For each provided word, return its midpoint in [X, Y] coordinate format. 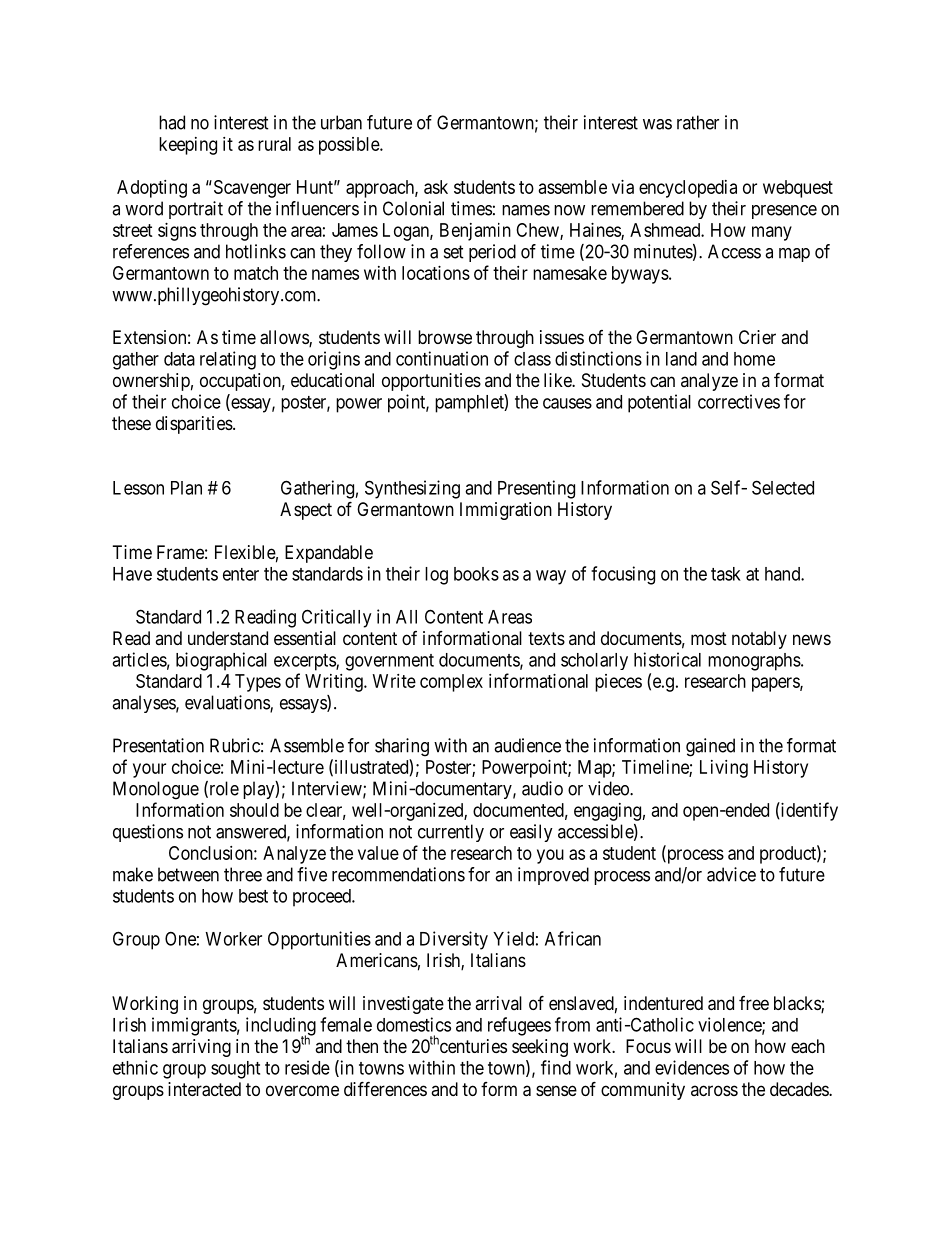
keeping [188, 146]
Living [724, 769]
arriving [201, 1048]
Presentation [158, 745]
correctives [739, 401]
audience [527, 745]
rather [698, 122]
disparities [195, 425]
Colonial [413, 208]
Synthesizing [412, 489]
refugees [519, 1026]
